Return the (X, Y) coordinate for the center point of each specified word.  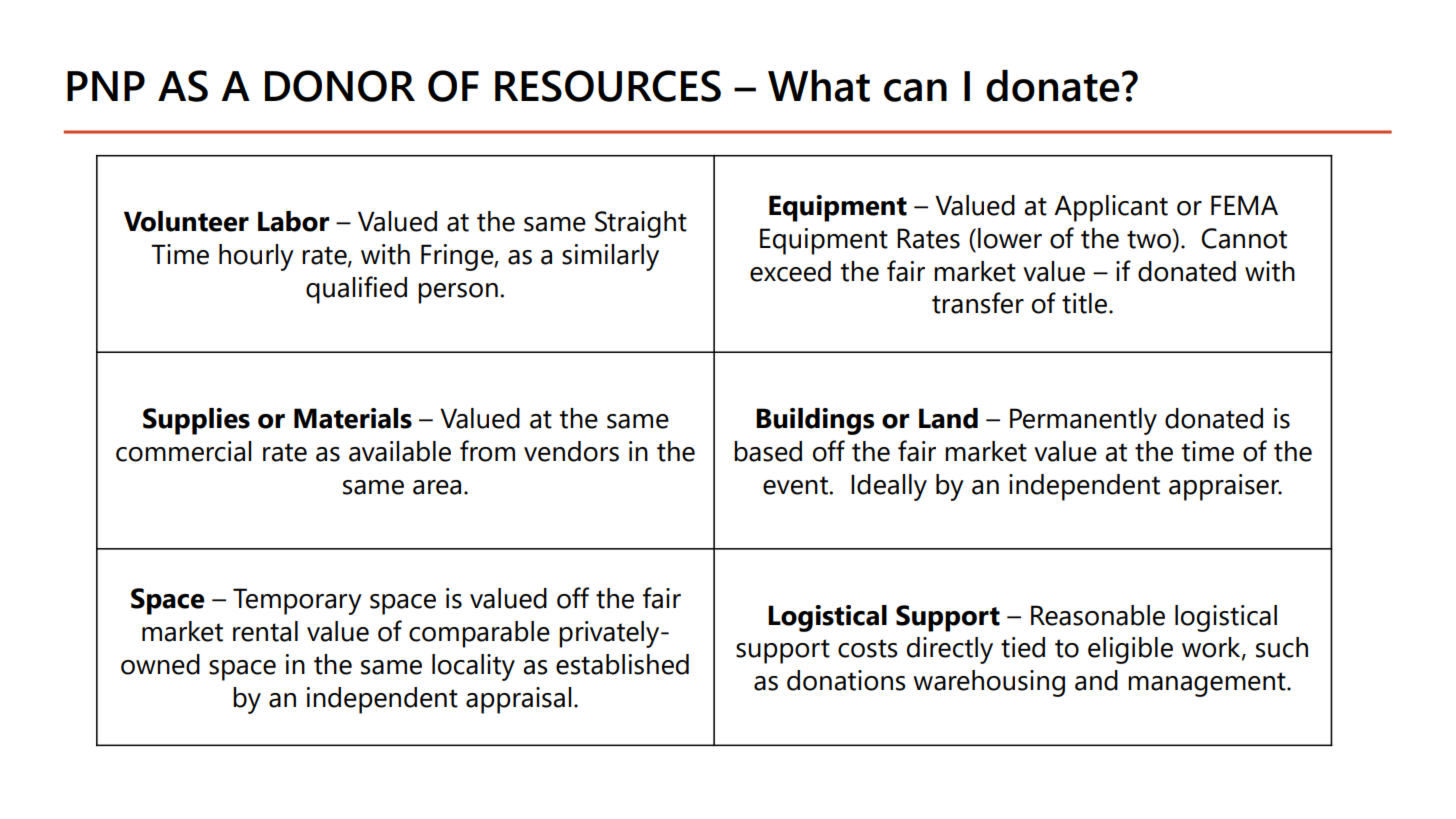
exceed (790, 271)
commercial (183, 451)
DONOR (340, 86)
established (622, 664)
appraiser (1225, 487)
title (1086, 303)
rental (265, 631)
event (796, 485)
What (819, 86)
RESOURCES (608, 86)
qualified (356, 290)
